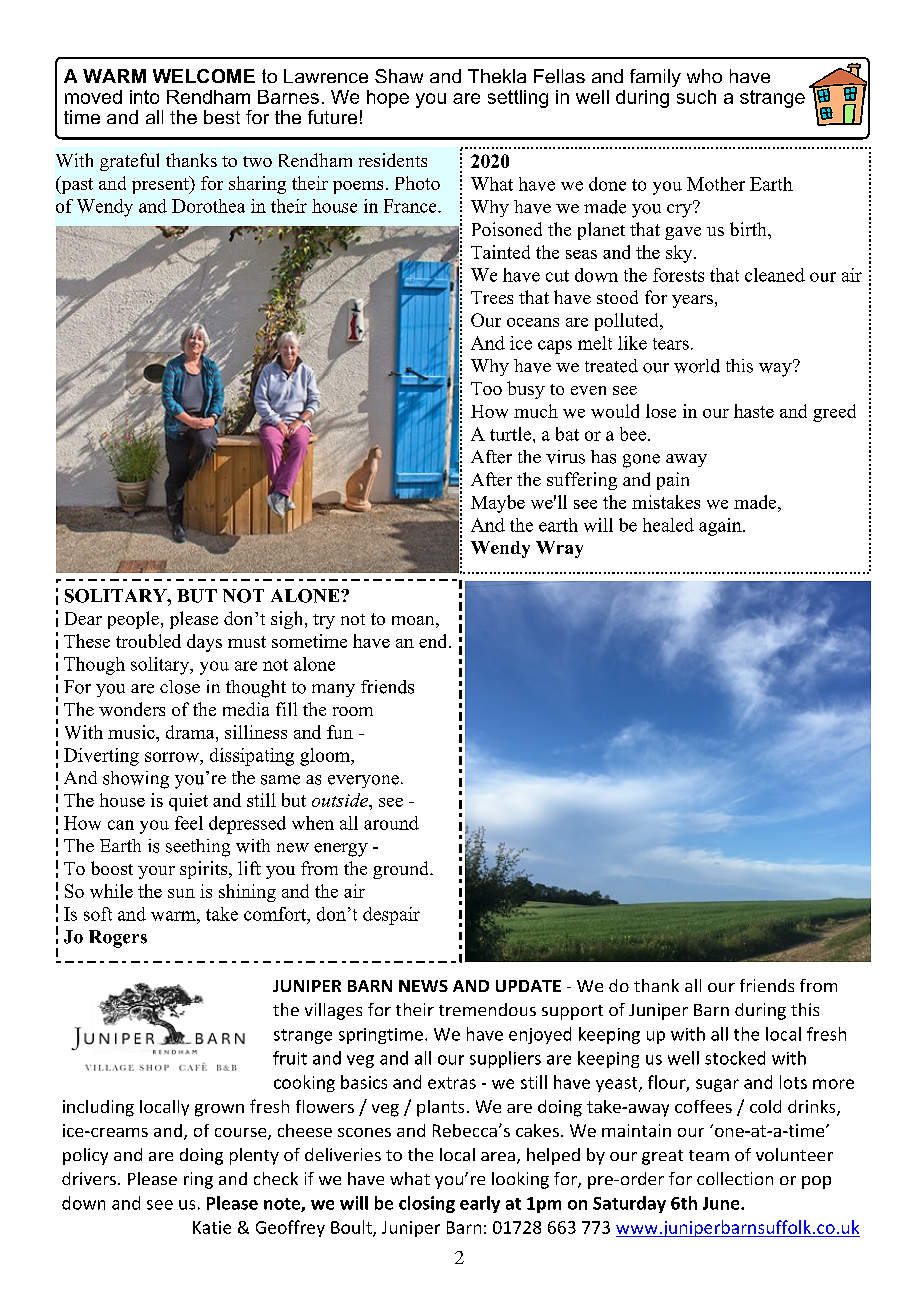  What do you see at coordinates (735, 1058) in the screenshot?
I see `stocked` at bounding box center [735, 1058].
